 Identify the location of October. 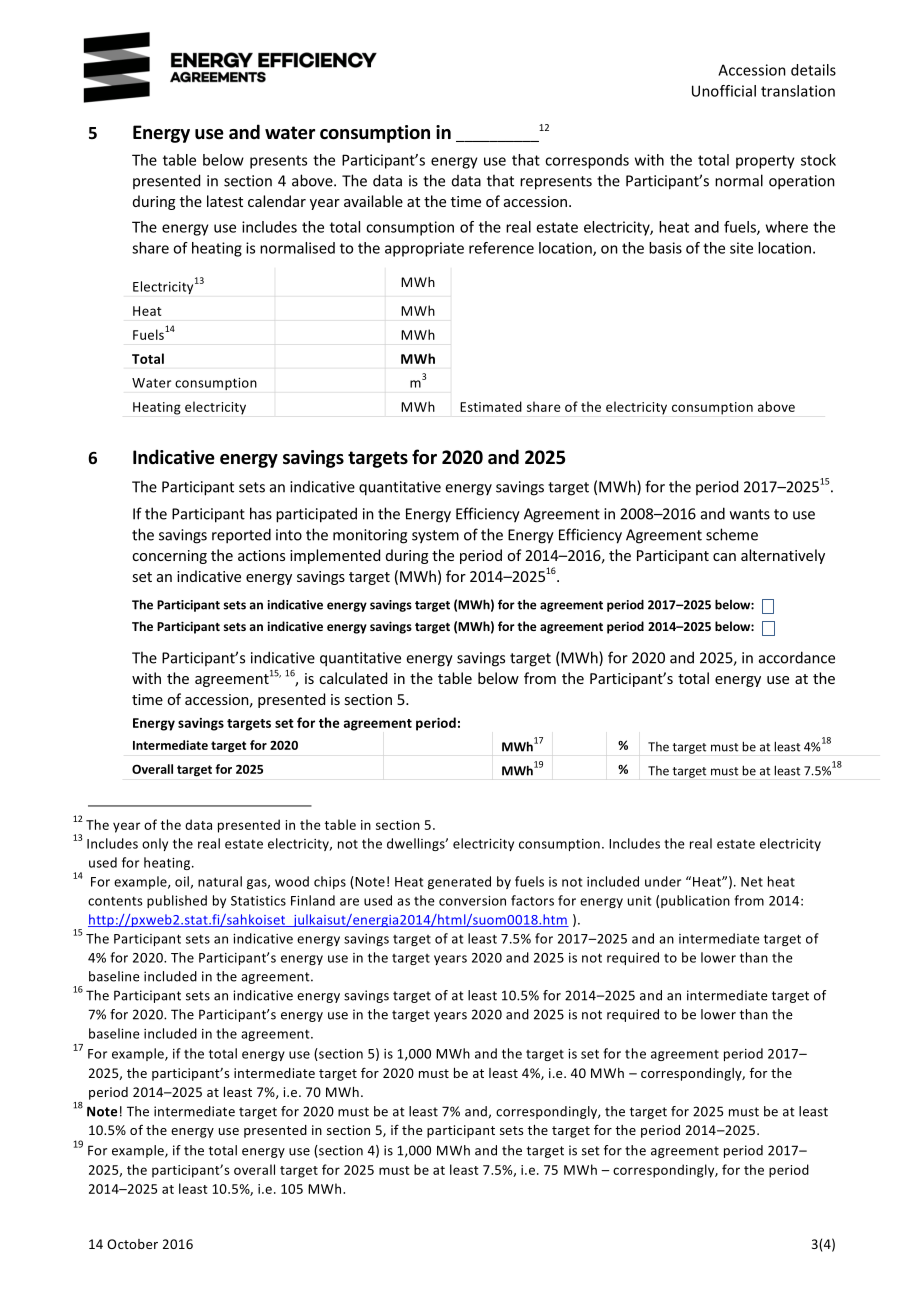
(132, 1244).
